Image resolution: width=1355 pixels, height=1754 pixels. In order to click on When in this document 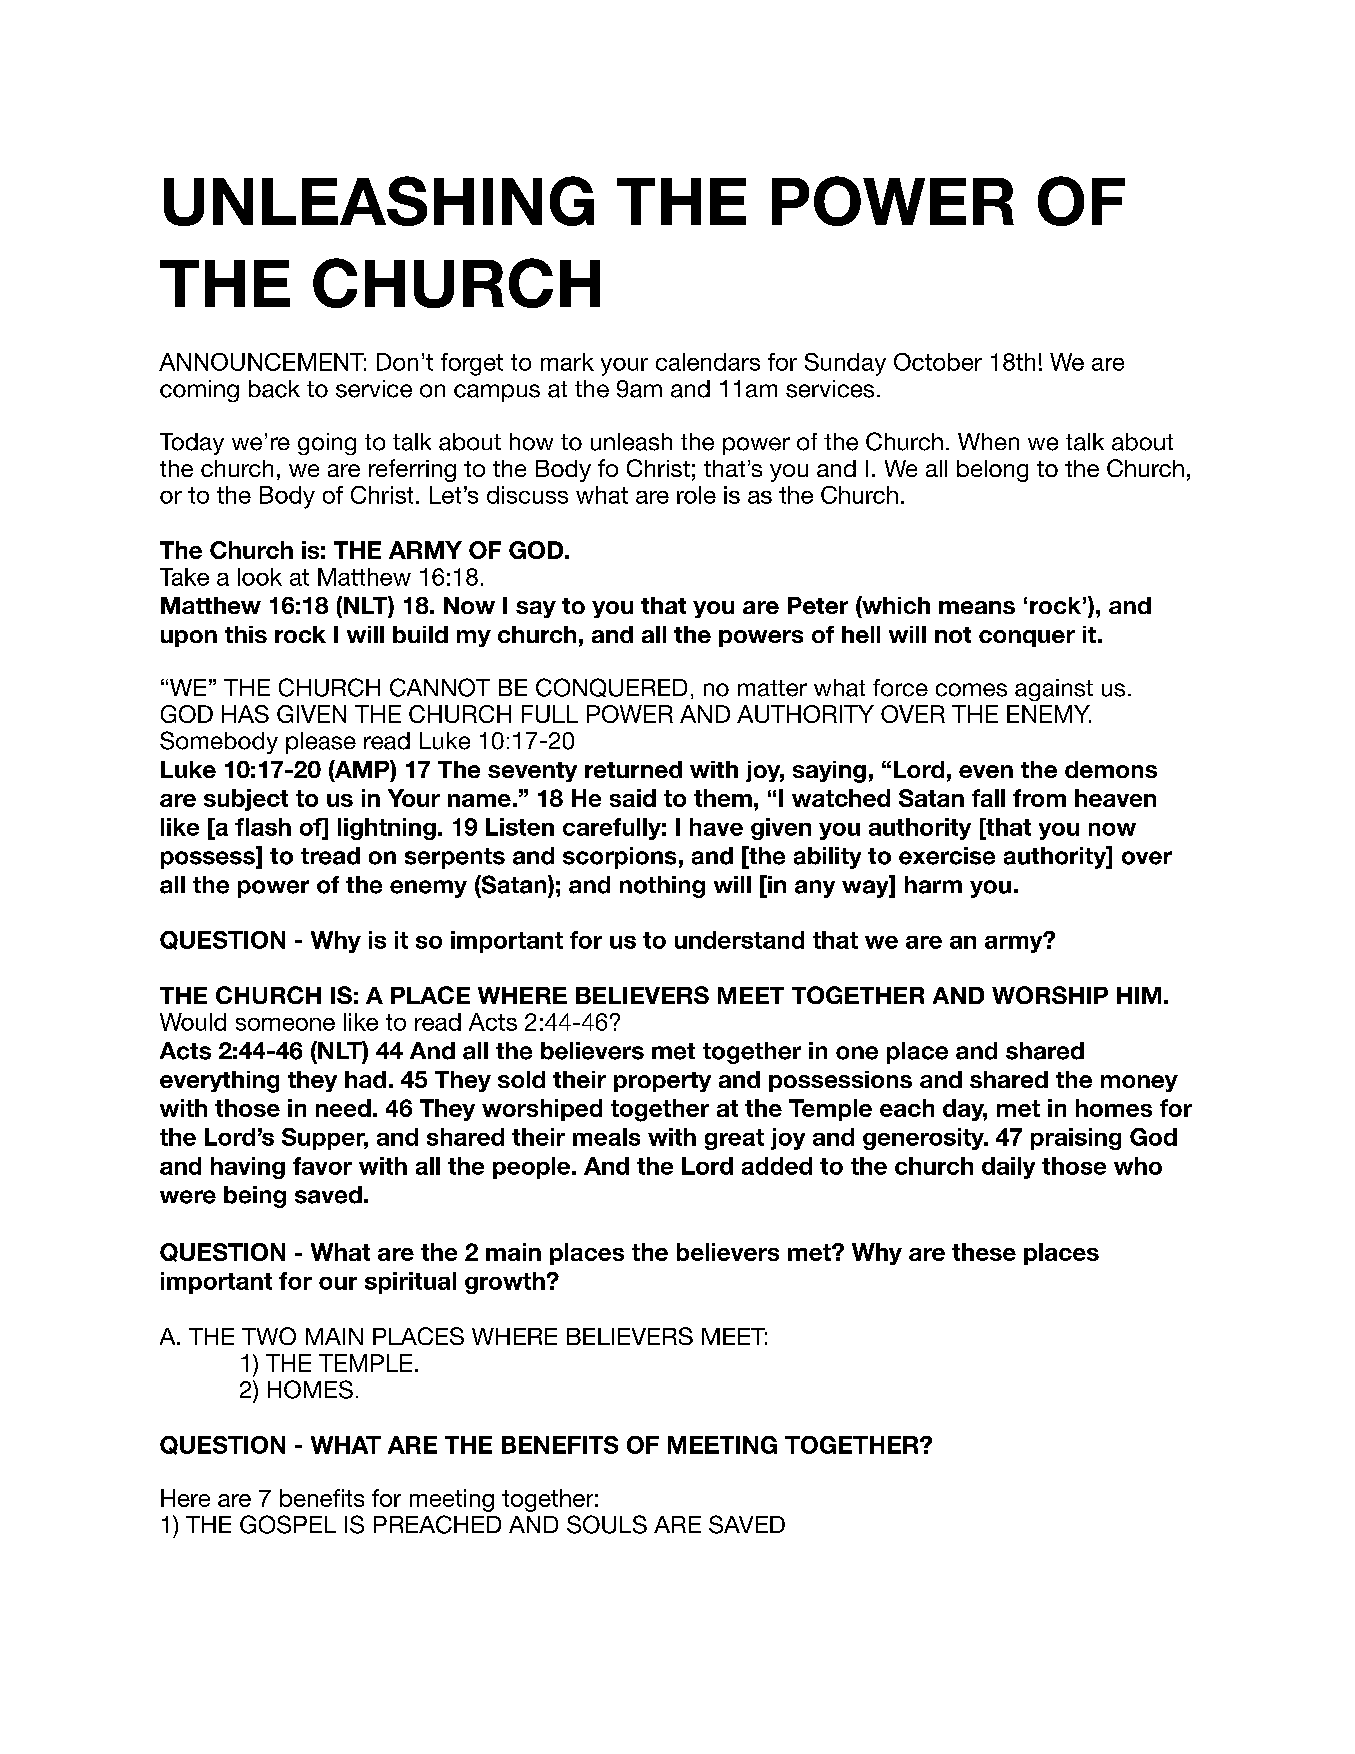, I will do `click(988, 441)`.
